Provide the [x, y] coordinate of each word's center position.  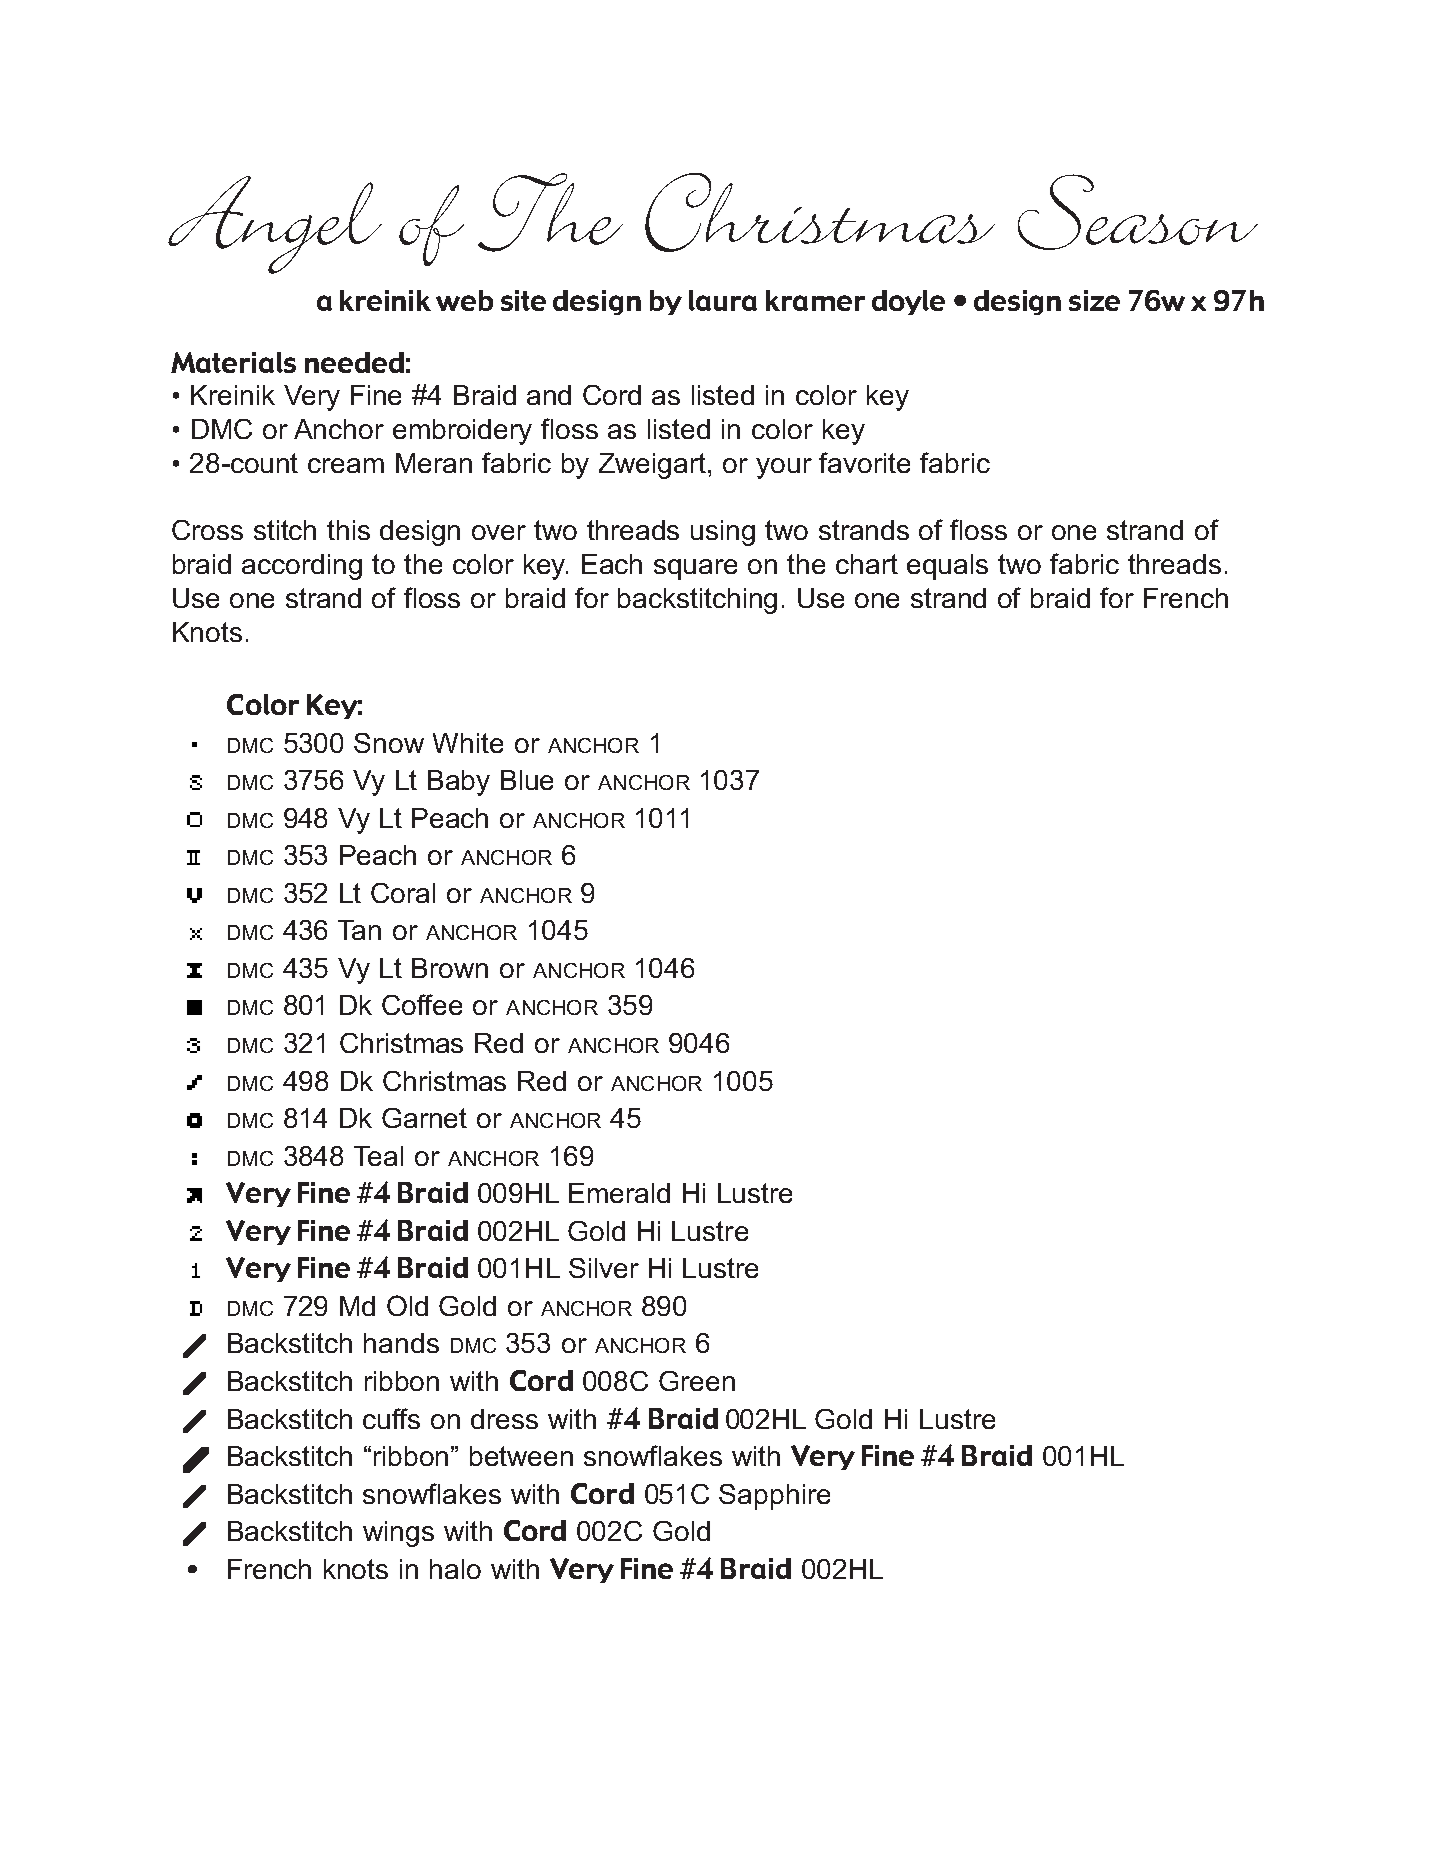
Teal [378, 1156]
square [695, 569]
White [468, 743]
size [1094, 300]
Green [697, 1381]
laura [723, 300]
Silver [604, 1268]
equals [947, 567]
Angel [275, 225]
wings [398, 1534]
